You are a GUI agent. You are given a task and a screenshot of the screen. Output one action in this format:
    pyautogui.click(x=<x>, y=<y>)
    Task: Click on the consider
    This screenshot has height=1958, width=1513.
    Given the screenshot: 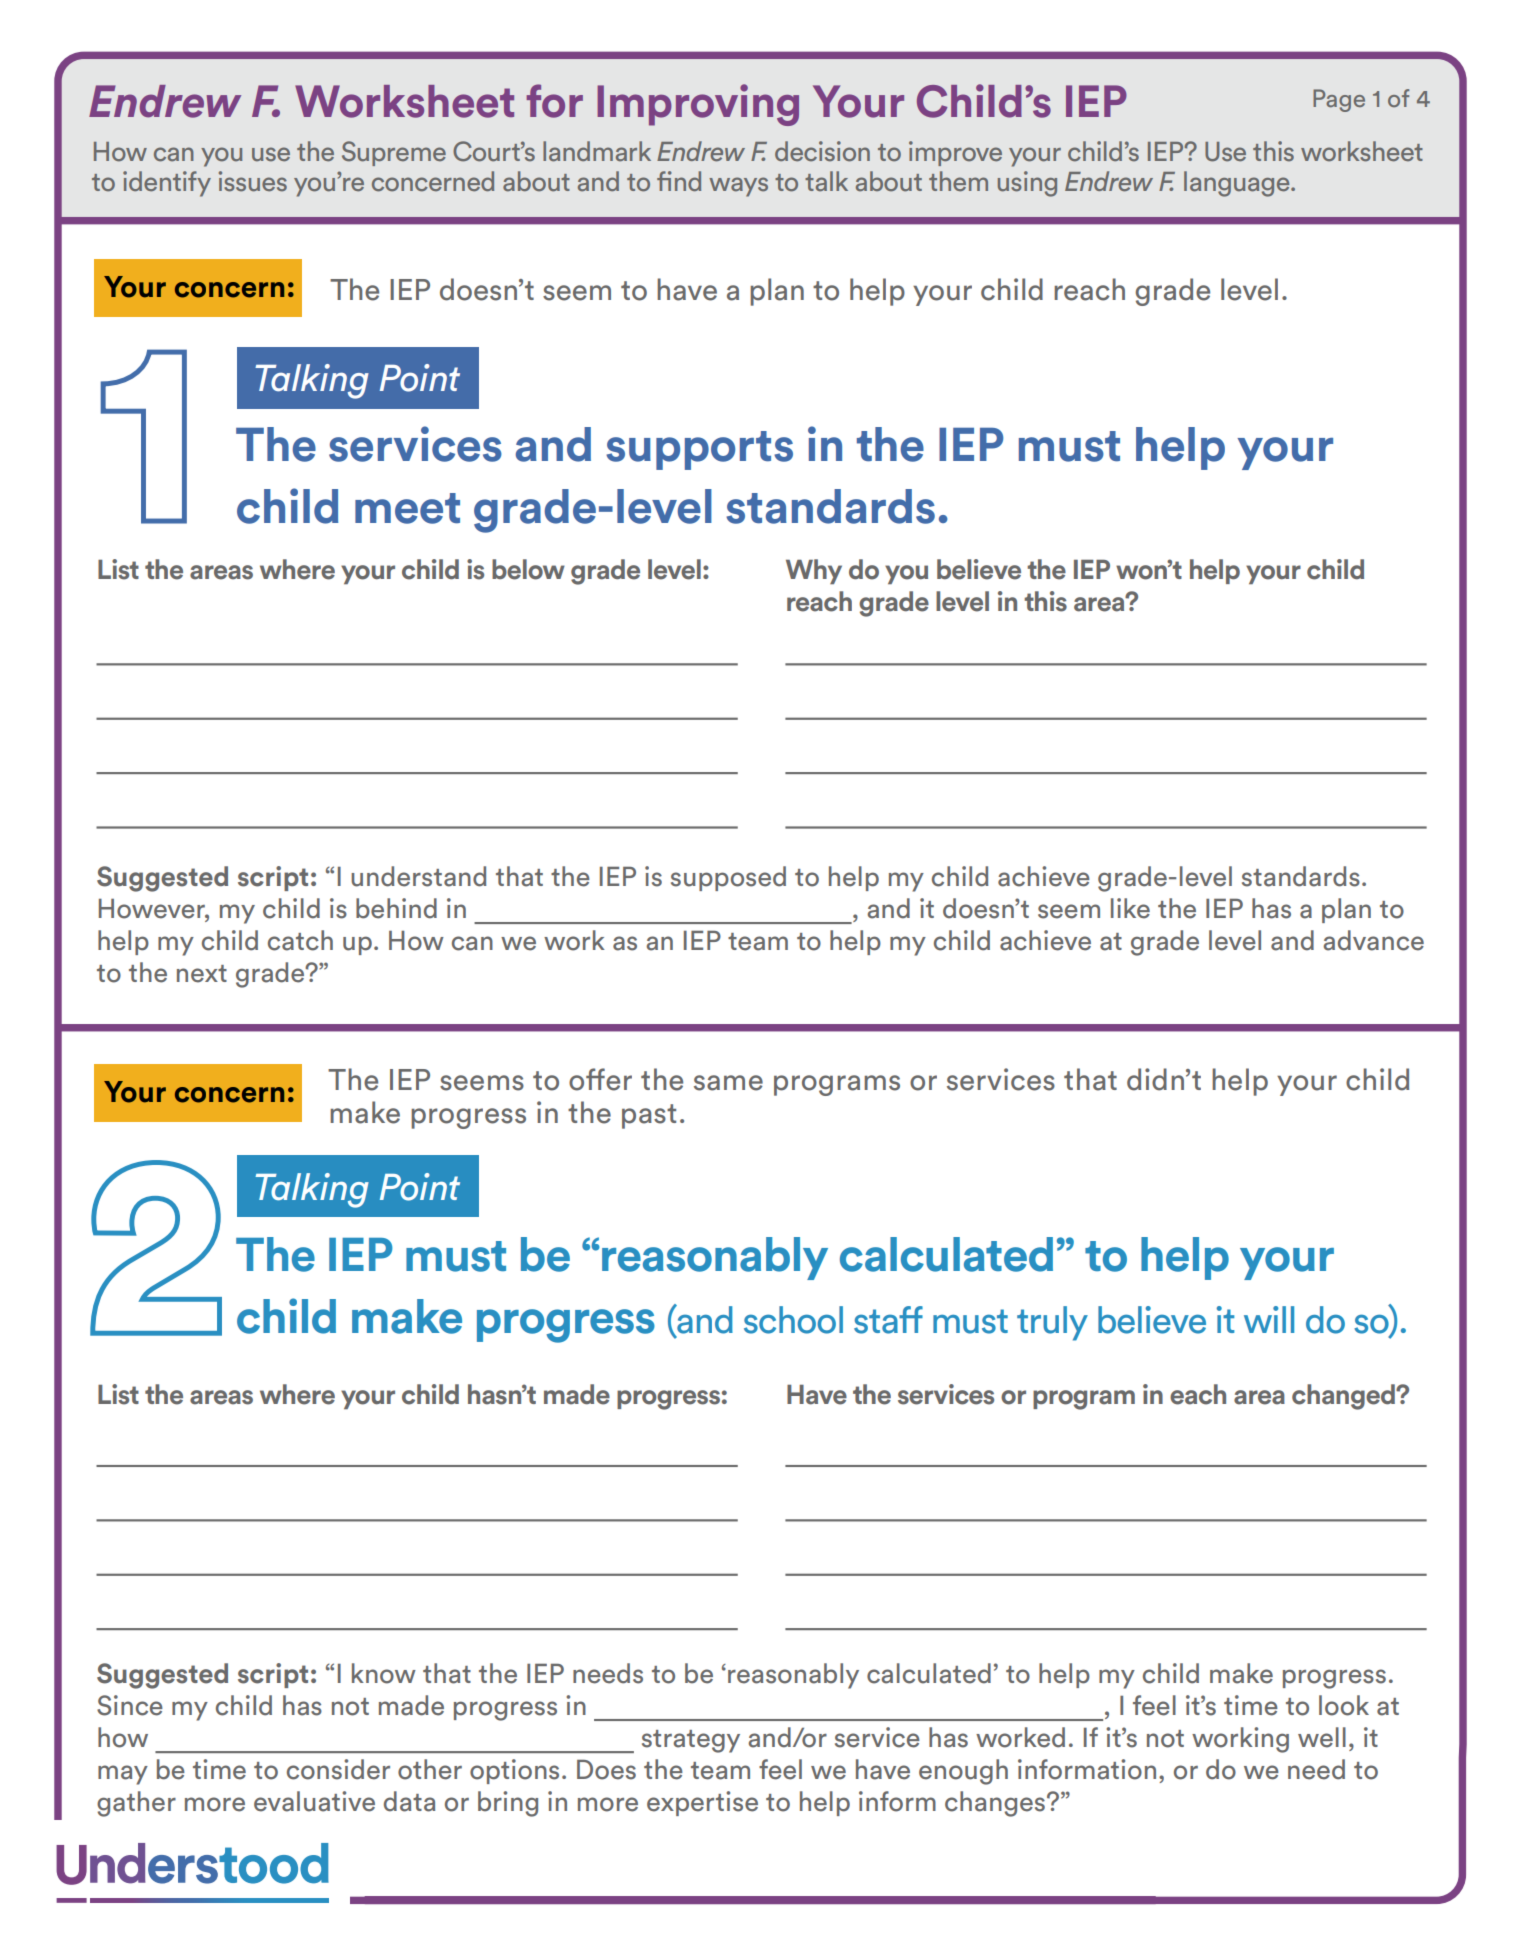 What is the action you would take?
    pyautogui.click(x=338, y=1769)
